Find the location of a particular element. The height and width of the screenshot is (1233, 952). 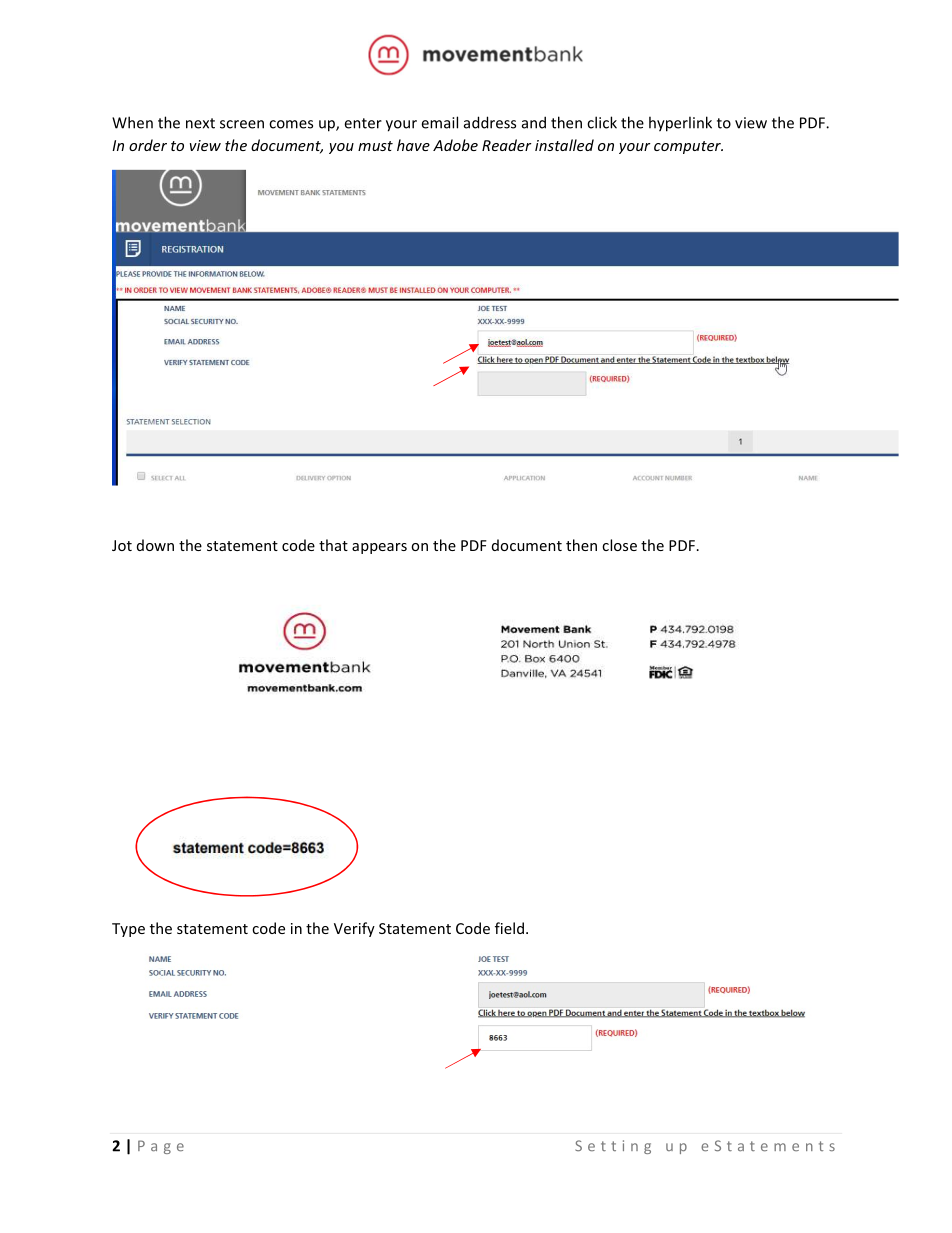

appears is located at coordinates (379, 548).
